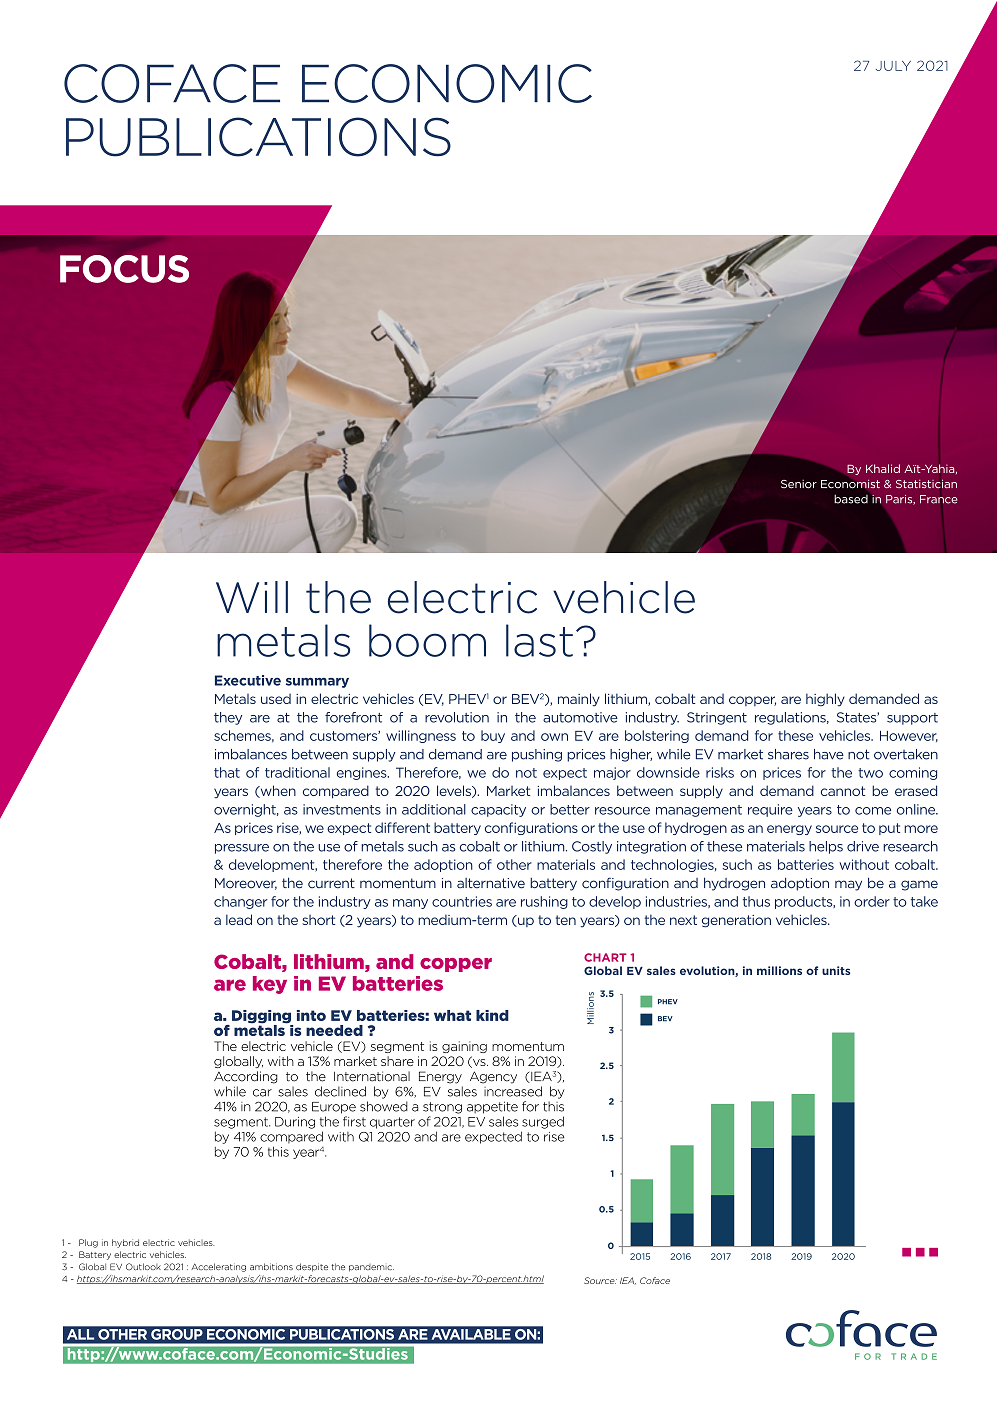  What do you see at coordinates (836, 970) in the screenshot?
I see `units` at bounding box center [836, 970].
